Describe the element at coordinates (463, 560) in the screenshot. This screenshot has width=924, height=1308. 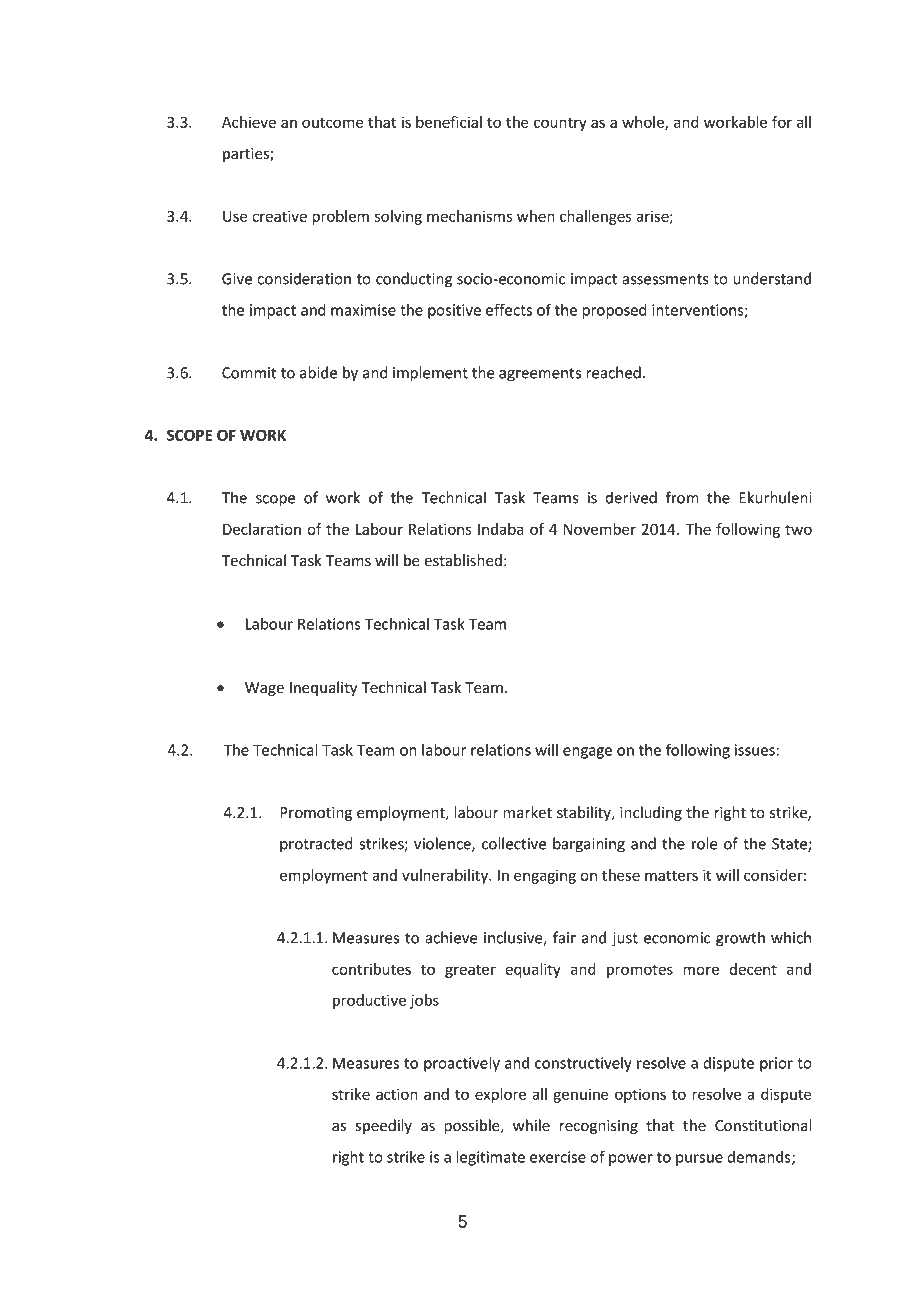
I see `established` at that location.
